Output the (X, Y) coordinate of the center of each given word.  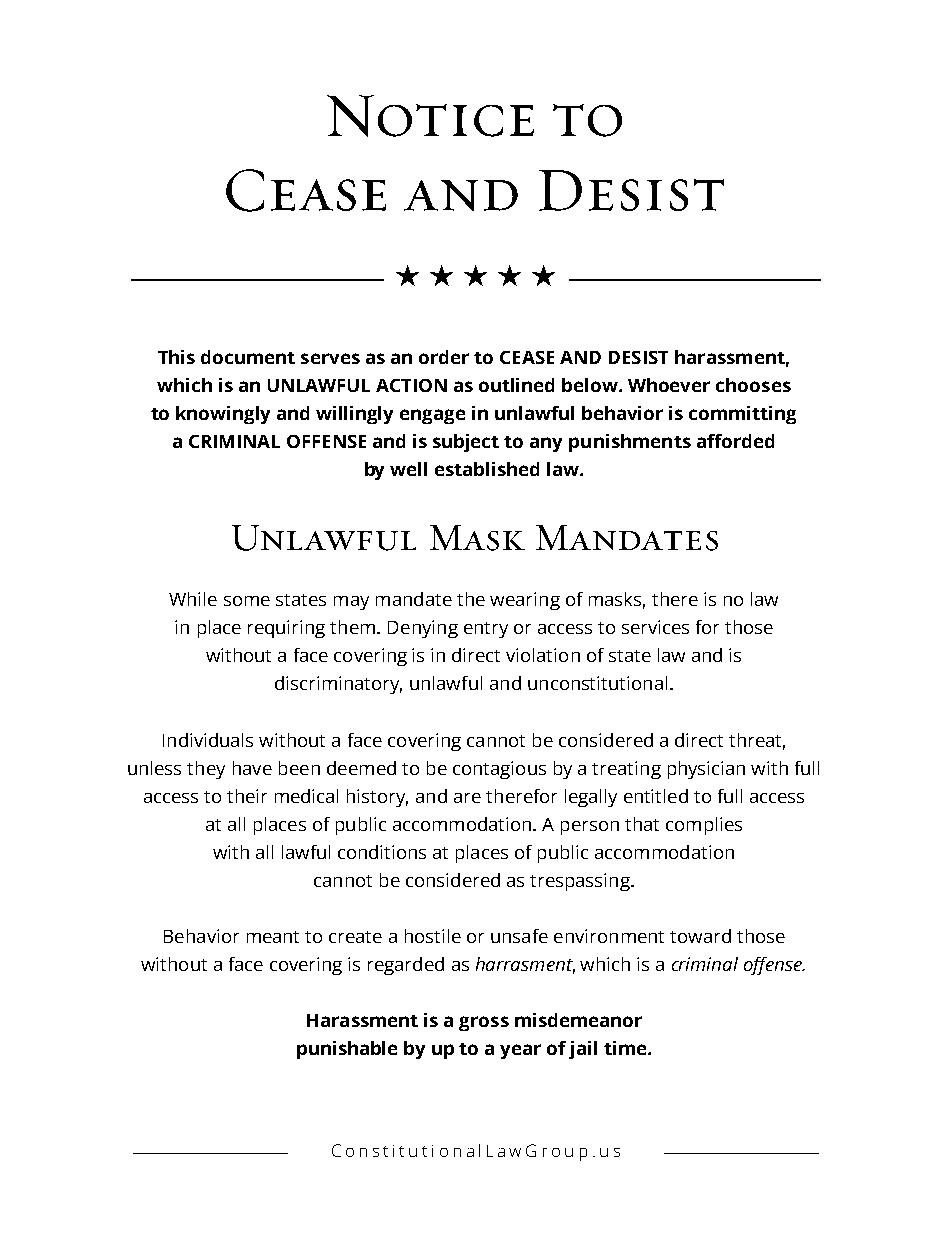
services (655, 627)
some (247, 601)
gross (484, 1023)
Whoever (669, 385)
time (626, 1048)
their (247, 796)
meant (273, 937)
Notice (430, 116)
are (467, 798)
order (444, 357)
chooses (753, 385)
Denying (423, 629)
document (248, 357)
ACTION (411, 385)
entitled (656, 796)
